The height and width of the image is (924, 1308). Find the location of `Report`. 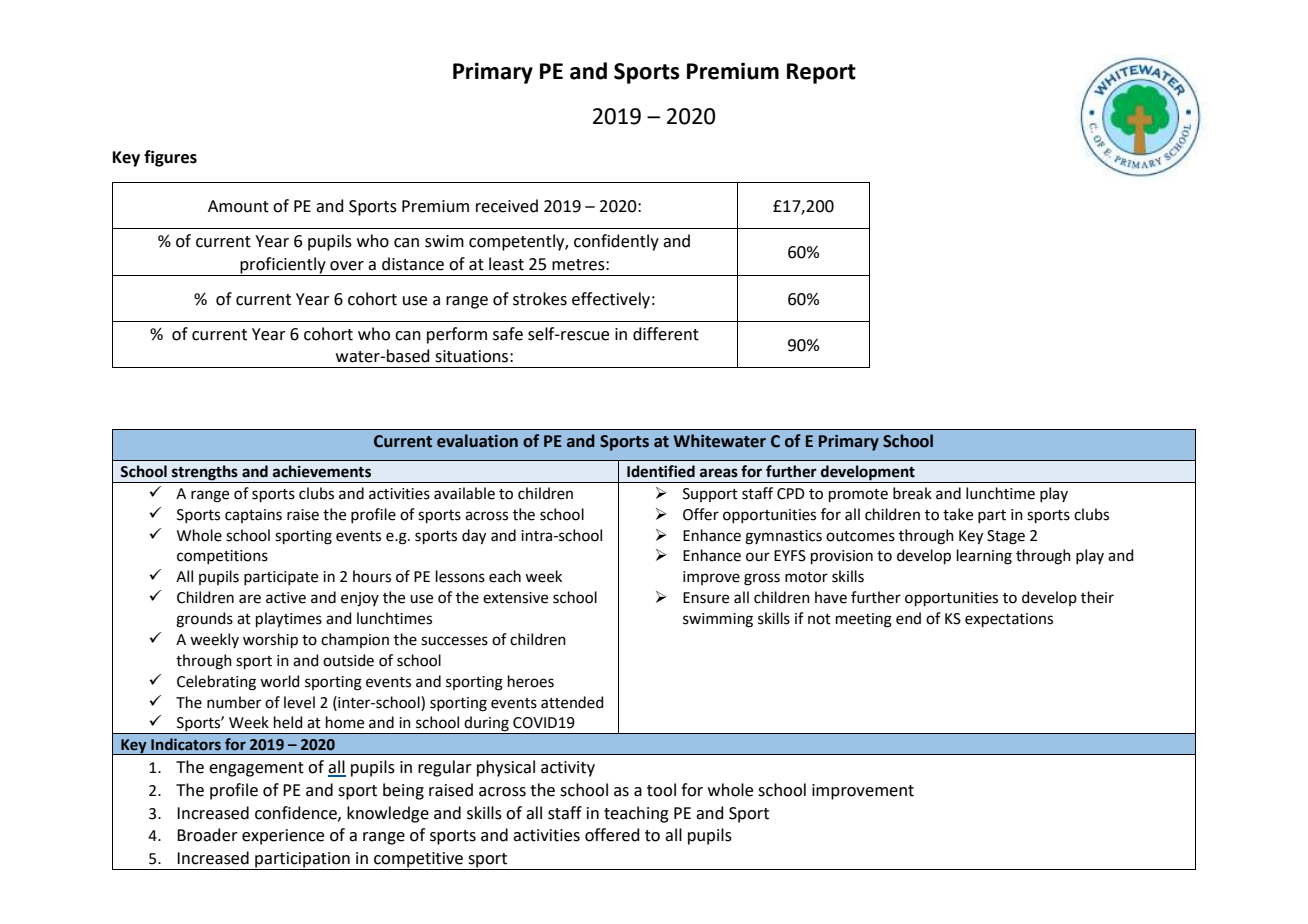

Report is located at coordinates (821, 73).
